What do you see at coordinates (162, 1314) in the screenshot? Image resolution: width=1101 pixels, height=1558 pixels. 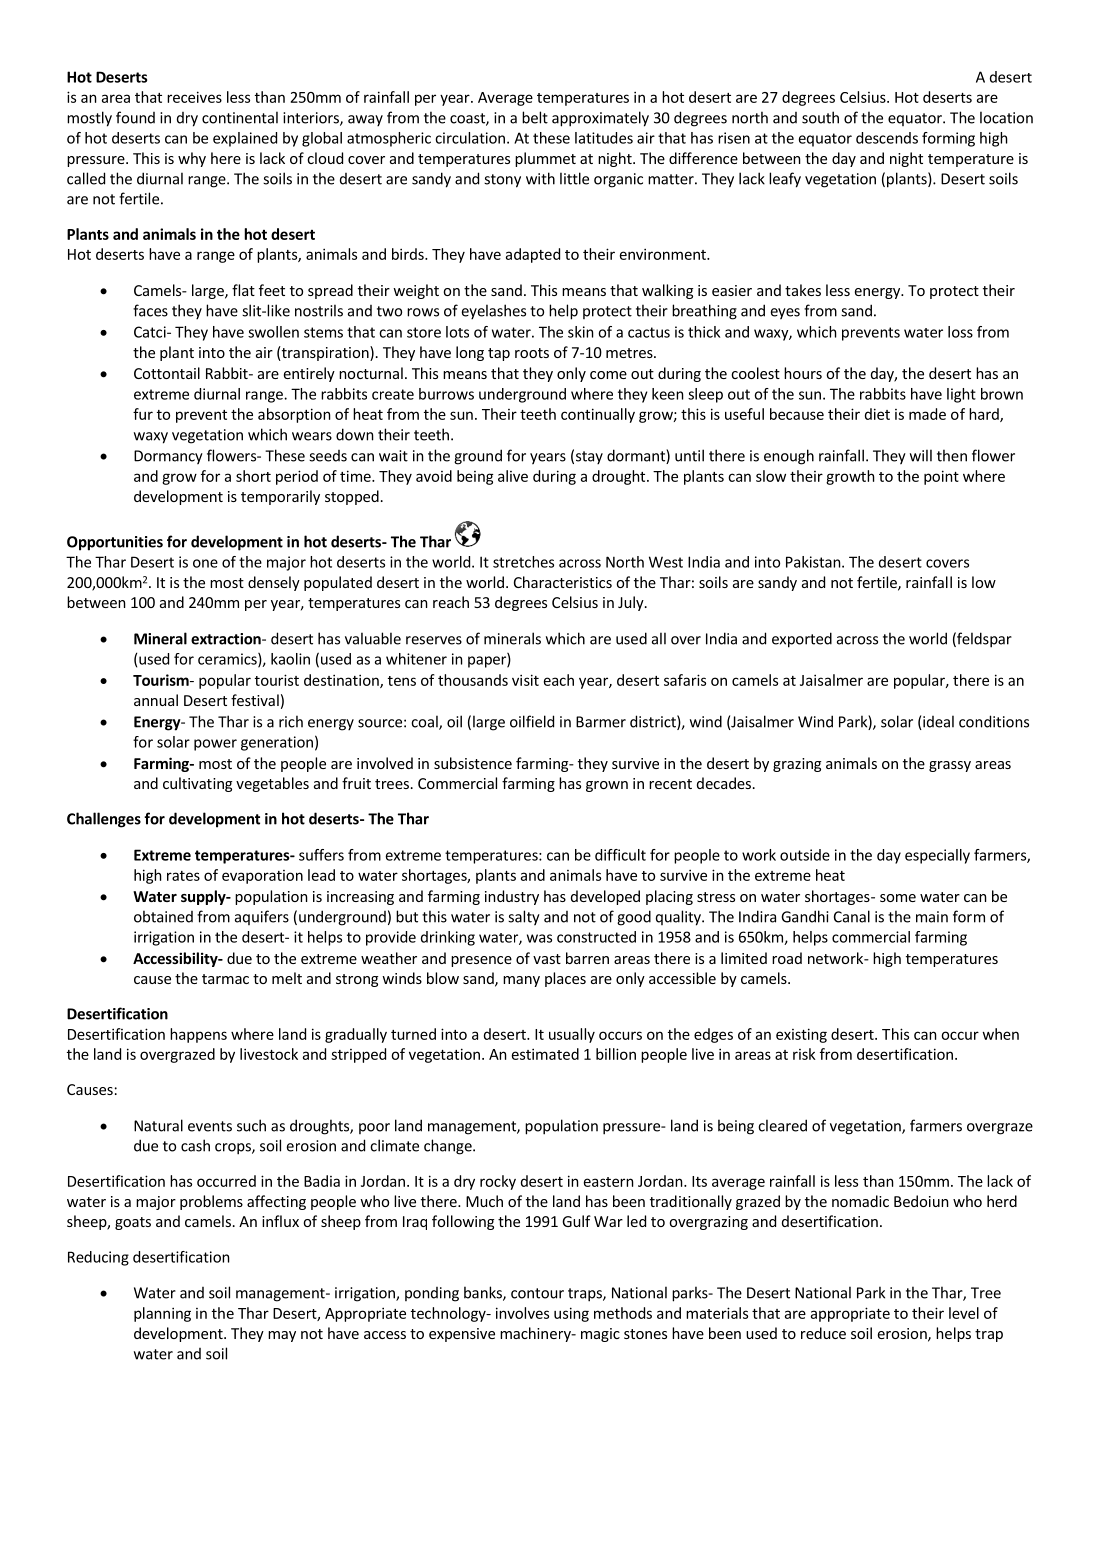 I see `planning` at bounding box center [162, 1314].
